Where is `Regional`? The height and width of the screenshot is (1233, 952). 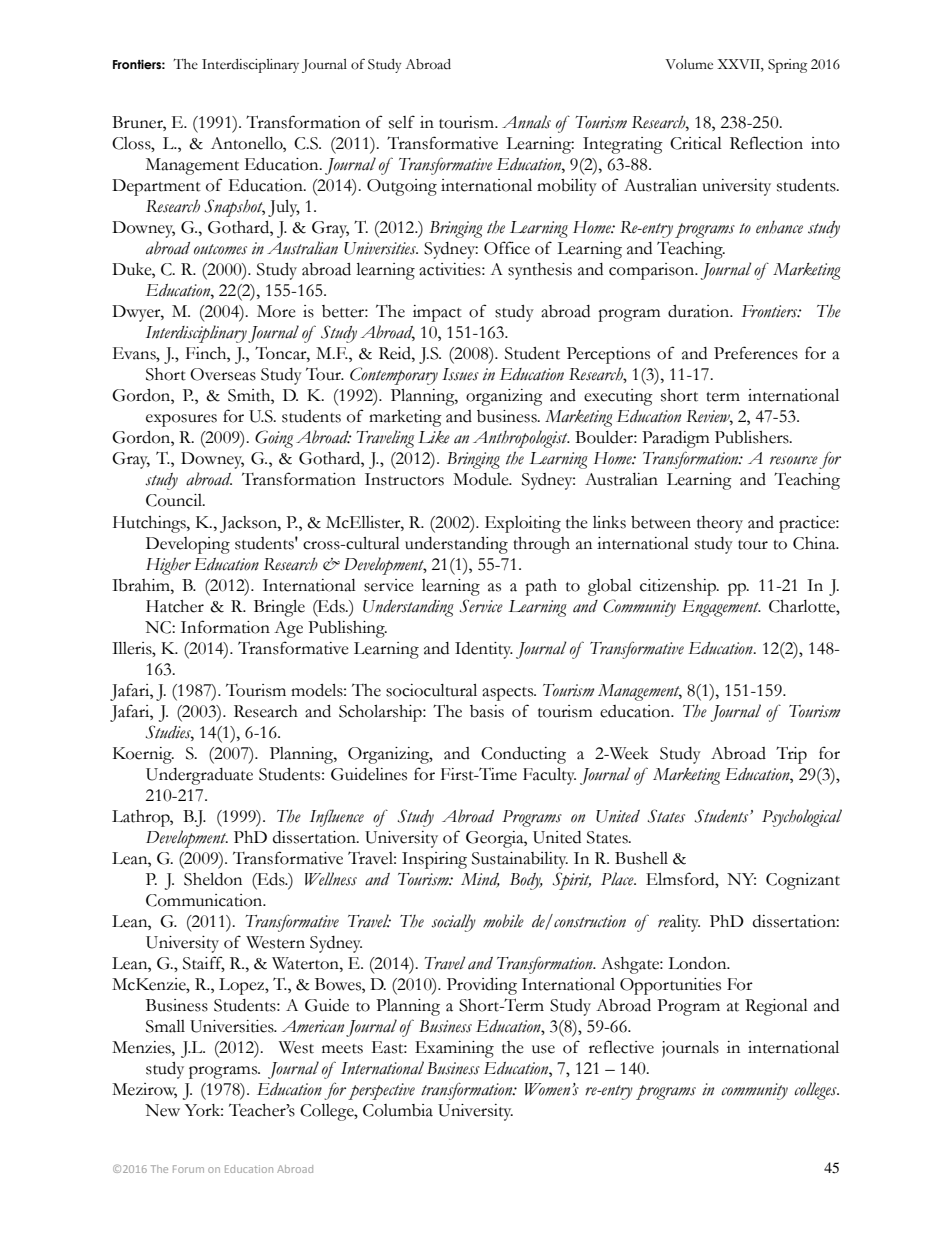 Regional is located at coordinates (776, 1007).
